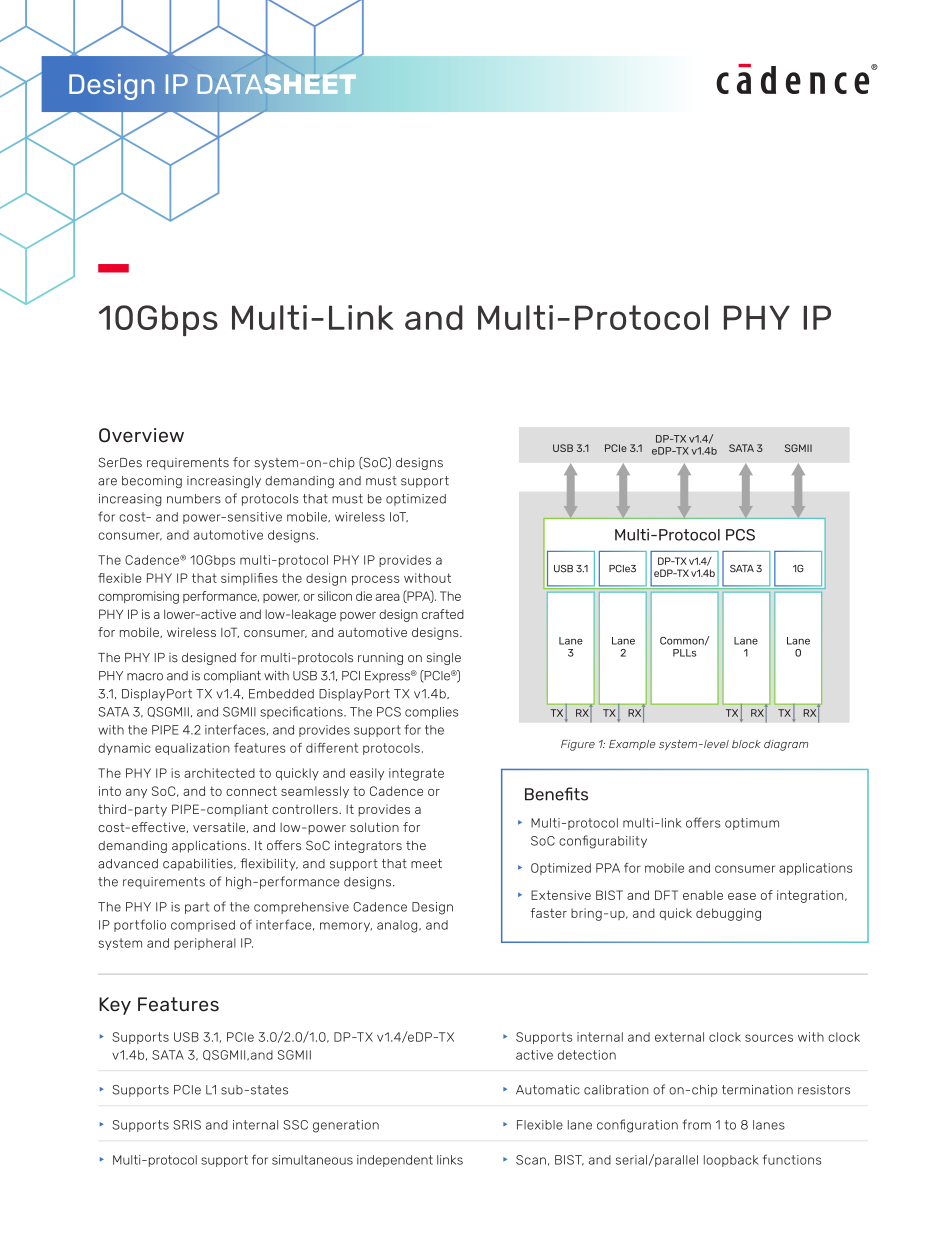  I want to click on Overview, so click(141, 435).
